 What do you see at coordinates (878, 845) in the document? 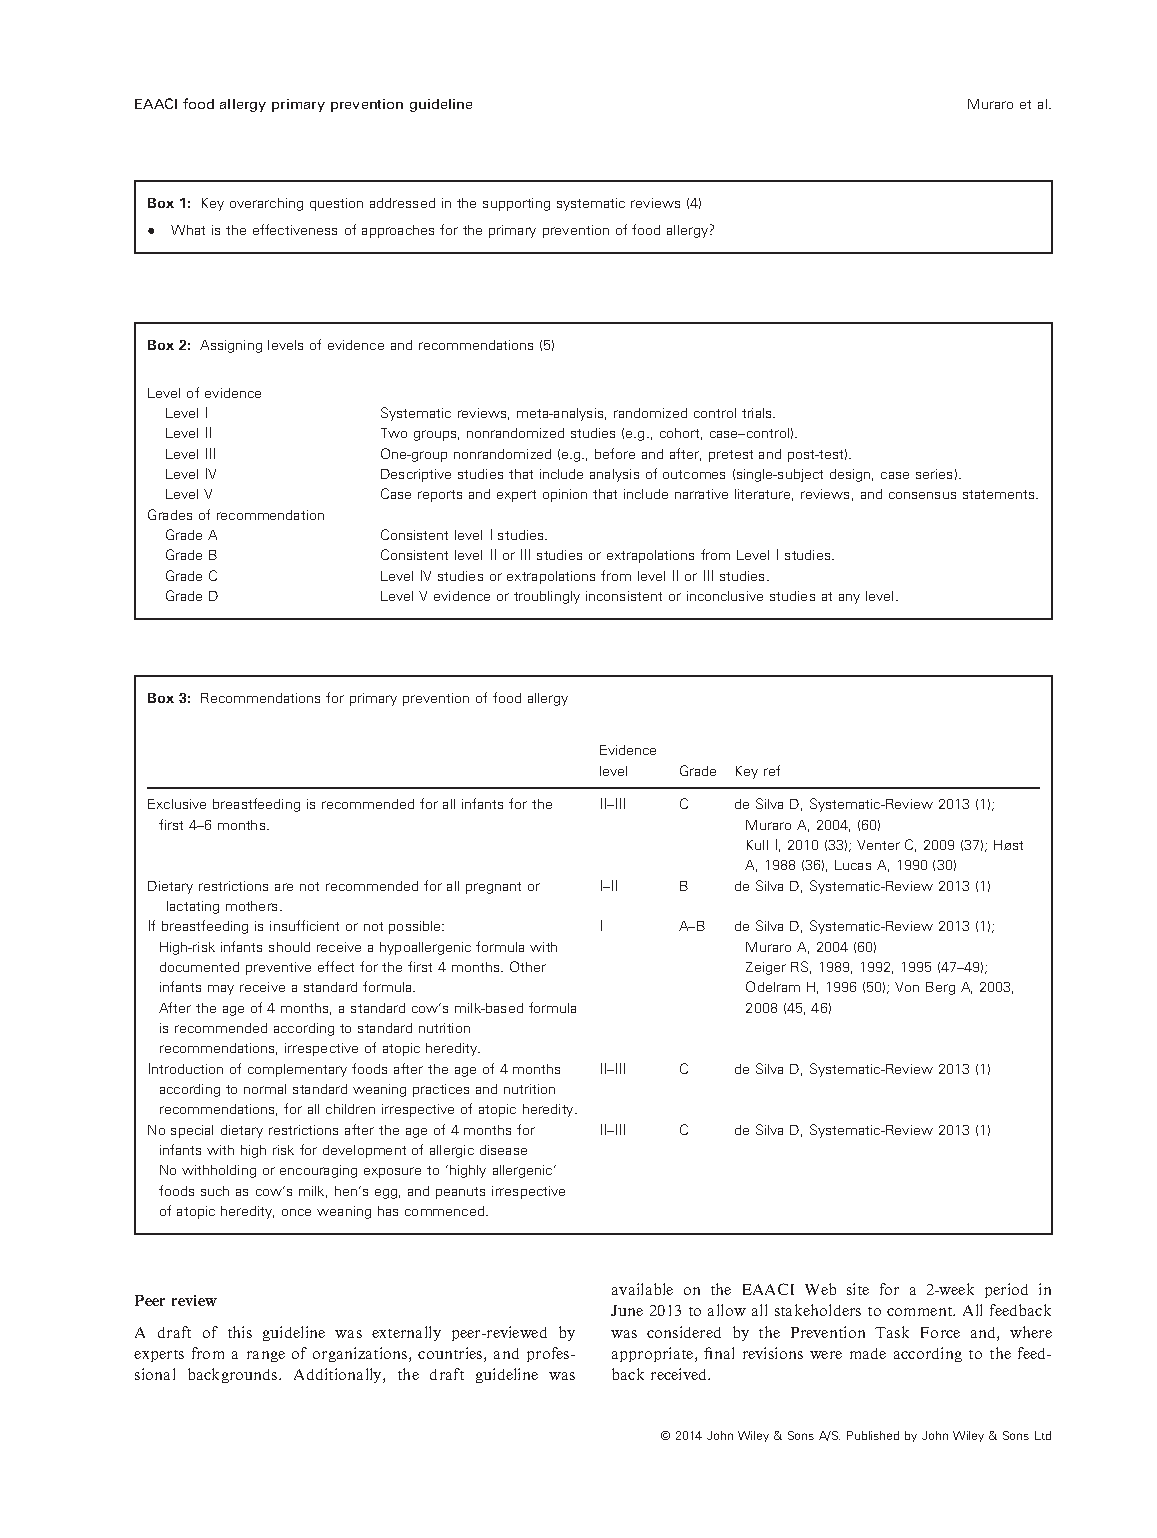
I see `Venter` at bounding box center [878, 845].
